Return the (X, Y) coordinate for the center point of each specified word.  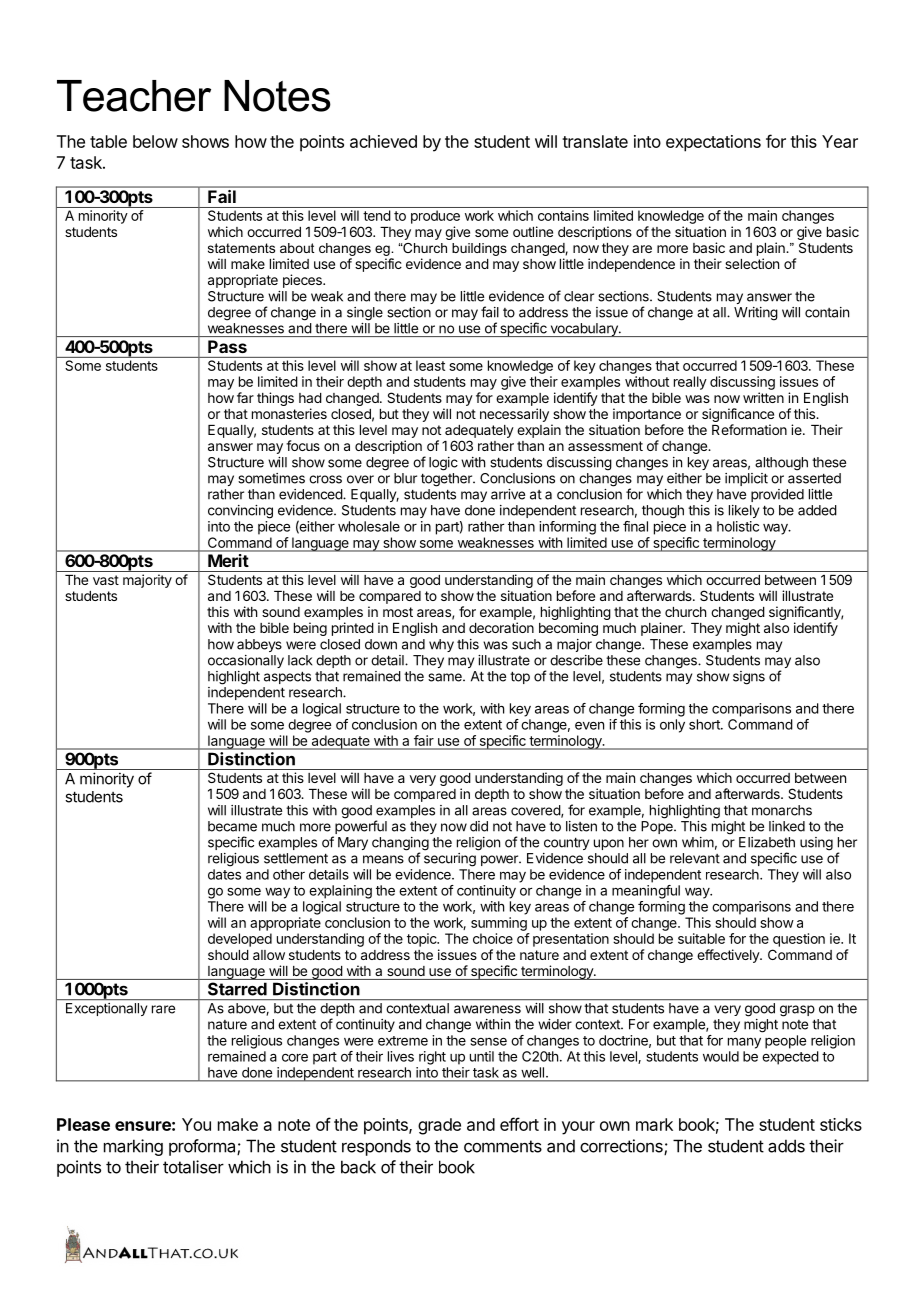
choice (493, 938)
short (705, 724)
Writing (756, 314)
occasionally (246, 661)
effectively (729, 956)
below (155, 141)
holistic (738, 526)
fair (424, 740)
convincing (240, 512)
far (245, 397)
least (430, 365)
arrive (508, 494)
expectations (713, 143)
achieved (383, 141)
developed (240, 940)
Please (83, 1124)
